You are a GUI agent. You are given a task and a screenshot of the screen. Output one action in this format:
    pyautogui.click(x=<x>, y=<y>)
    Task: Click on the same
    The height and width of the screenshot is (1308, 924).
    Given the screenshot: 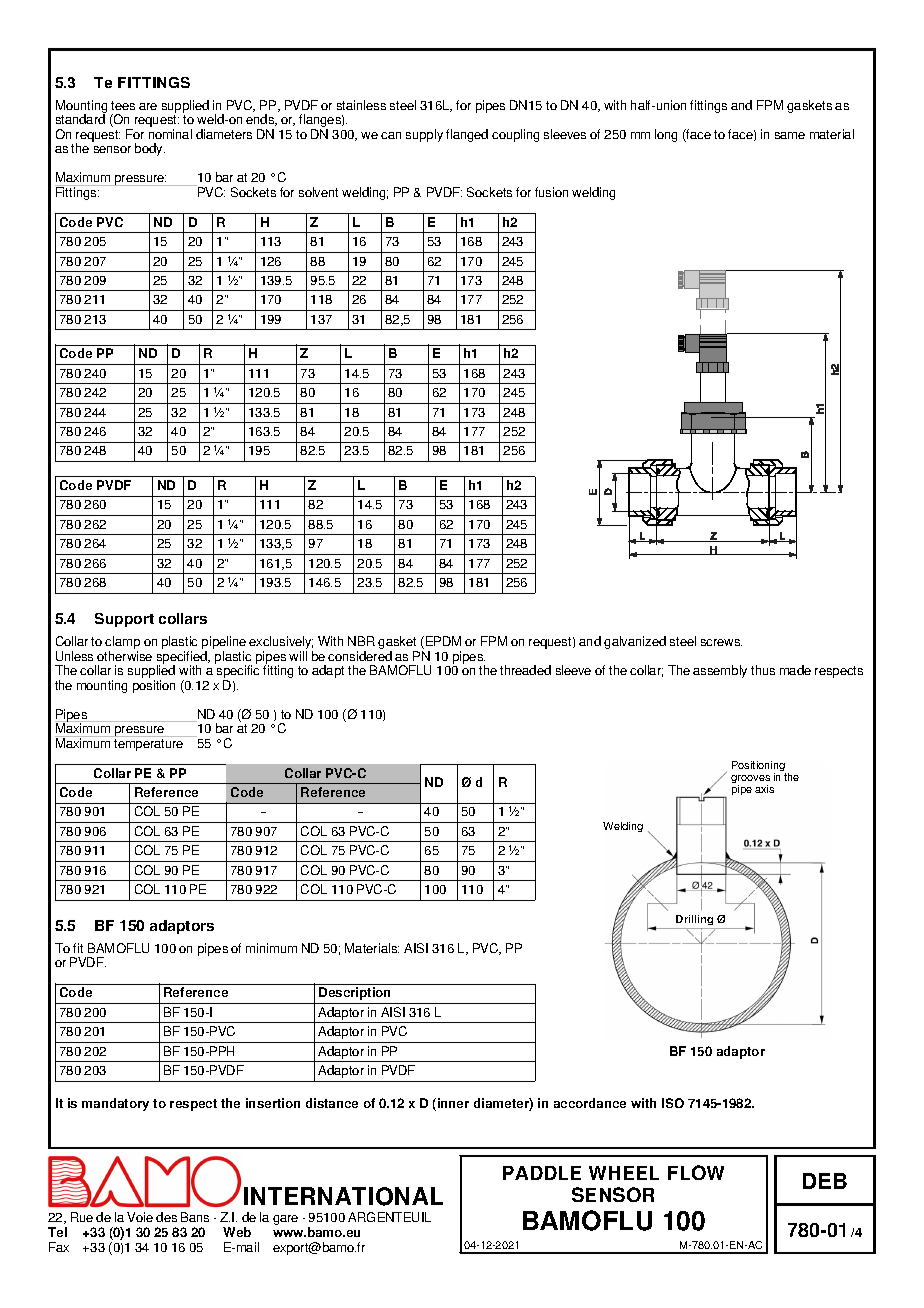 What is the action you would take?
    pyautogui.click(x=790, y=135)
